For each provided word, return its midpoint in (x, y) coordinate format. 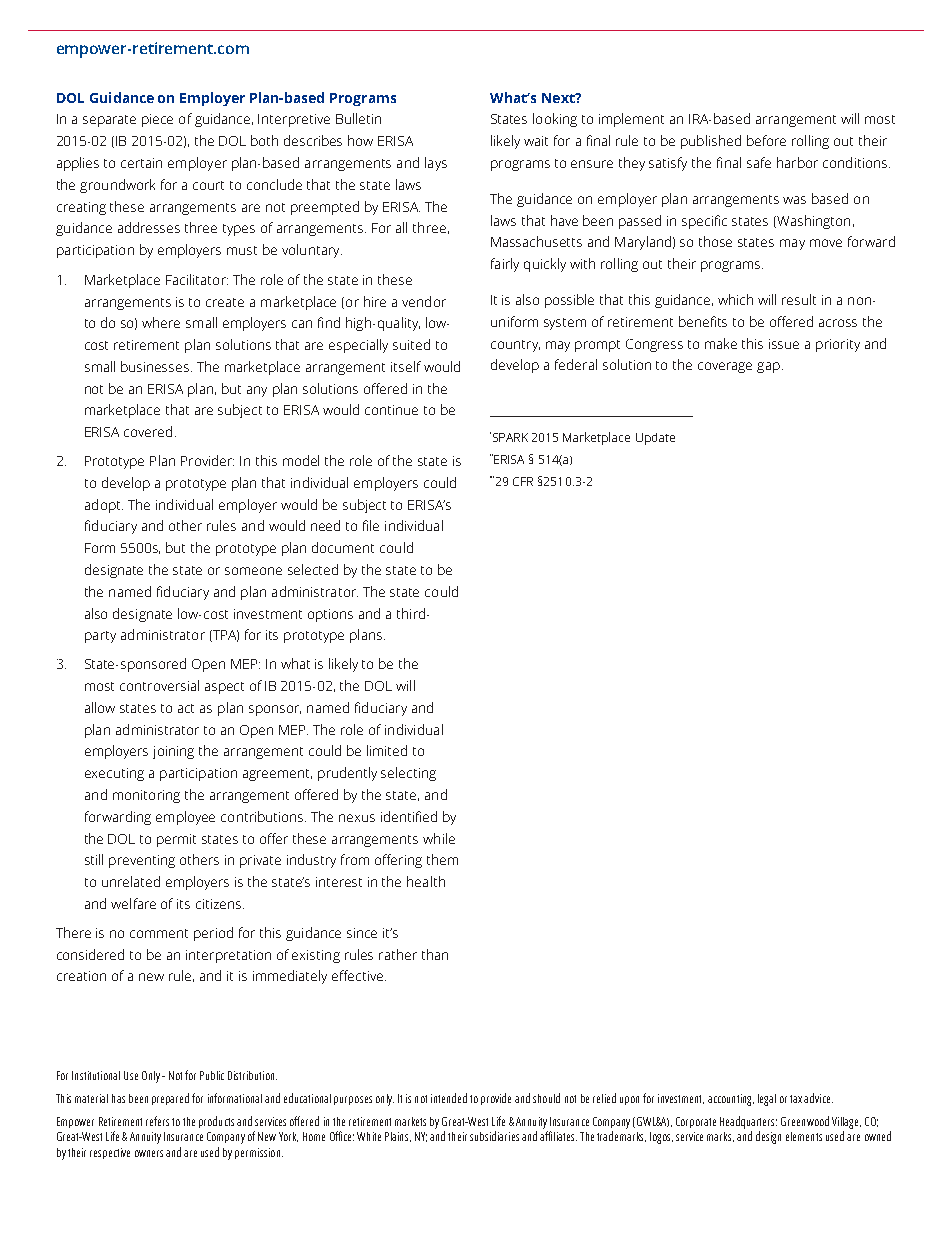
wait (536, 141)
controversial (159, 685)
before (766, 140)
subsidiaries (494, 1136)
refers (157, 1121)
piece (157, 120)
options (330, 615)
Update (655, 439)
